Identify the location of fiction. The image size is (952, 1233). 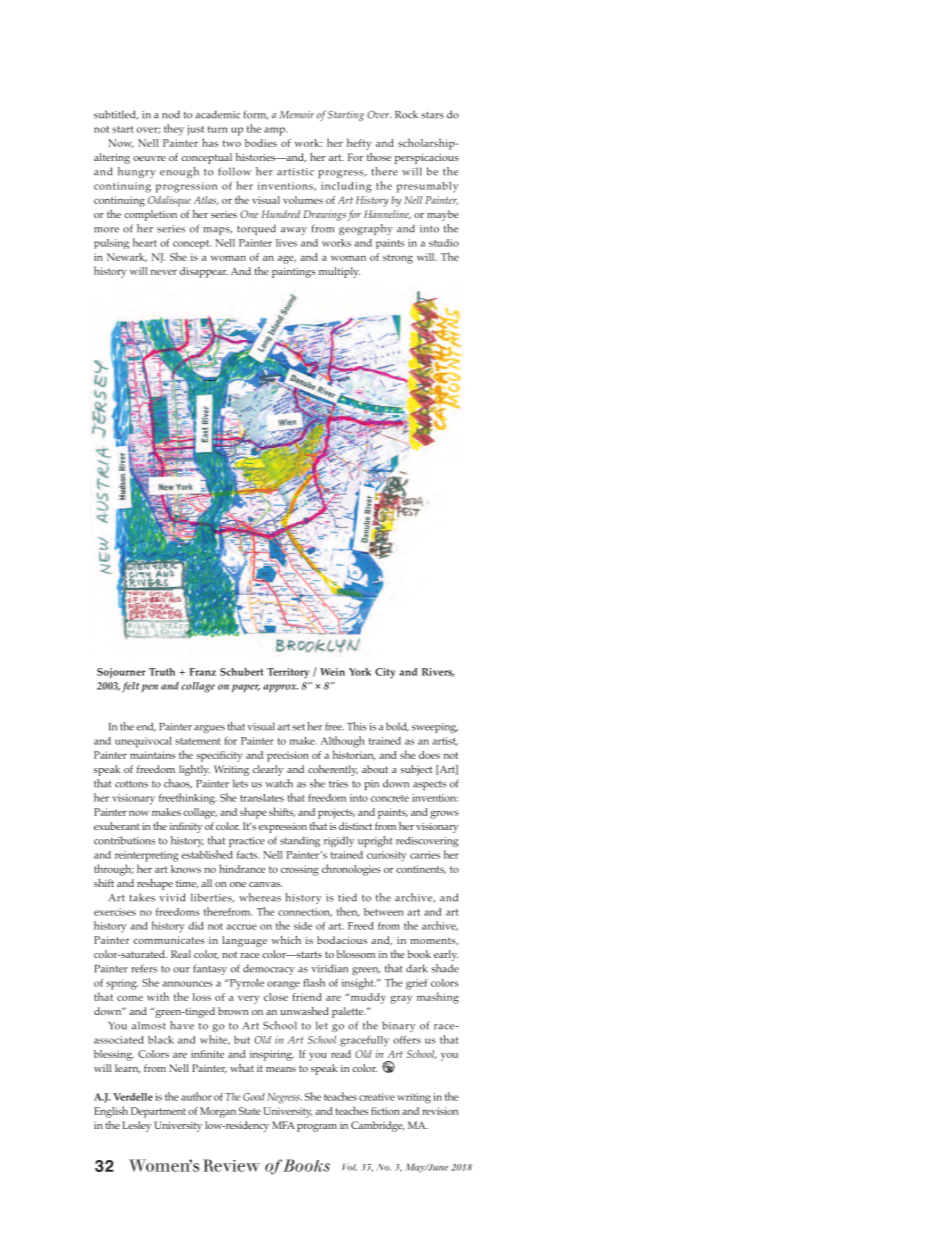
(385, 1111).
